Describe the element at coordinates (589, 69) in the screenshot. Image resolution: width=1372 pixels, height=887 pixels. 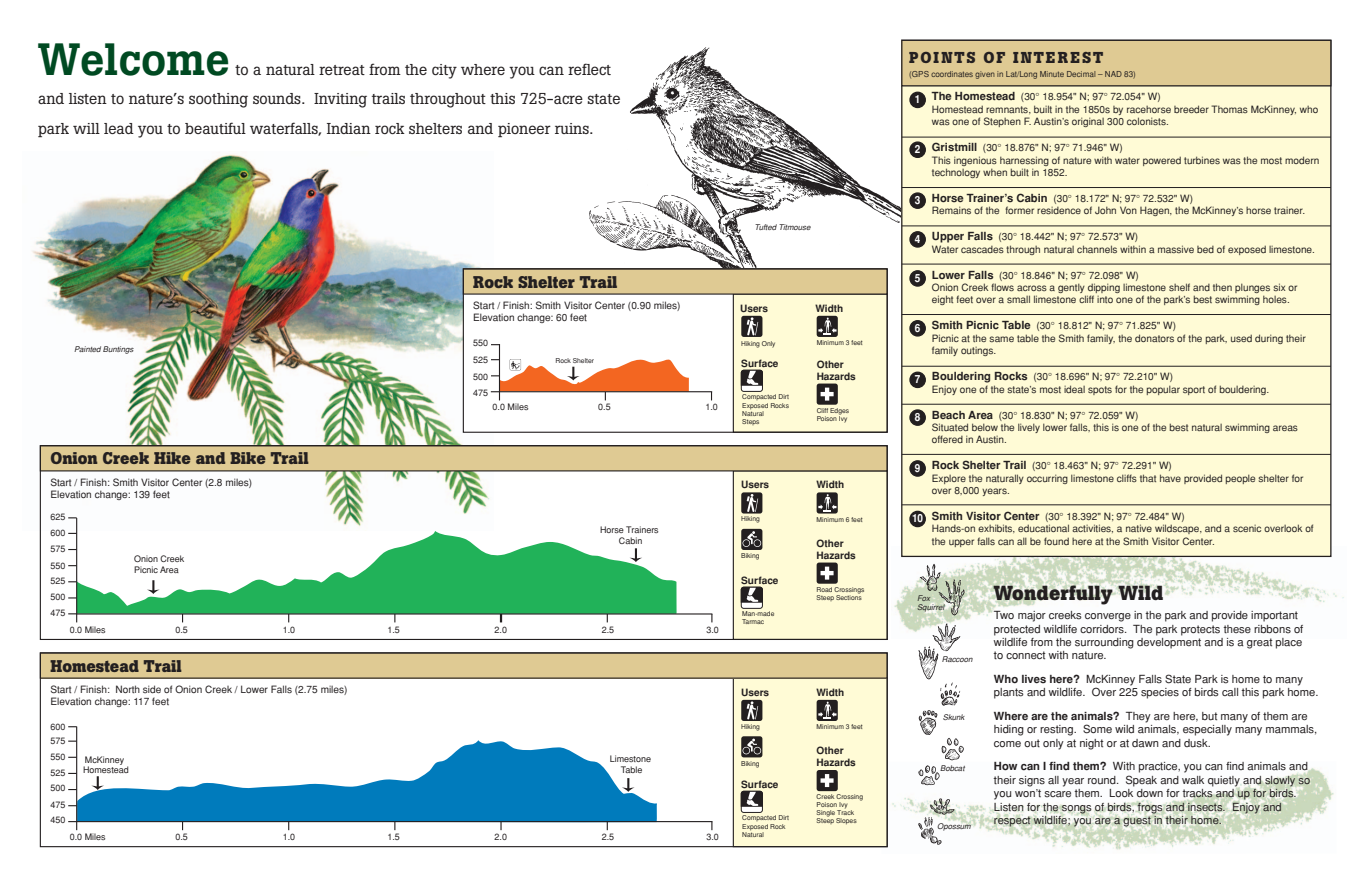
I see `reflect` at that location.
